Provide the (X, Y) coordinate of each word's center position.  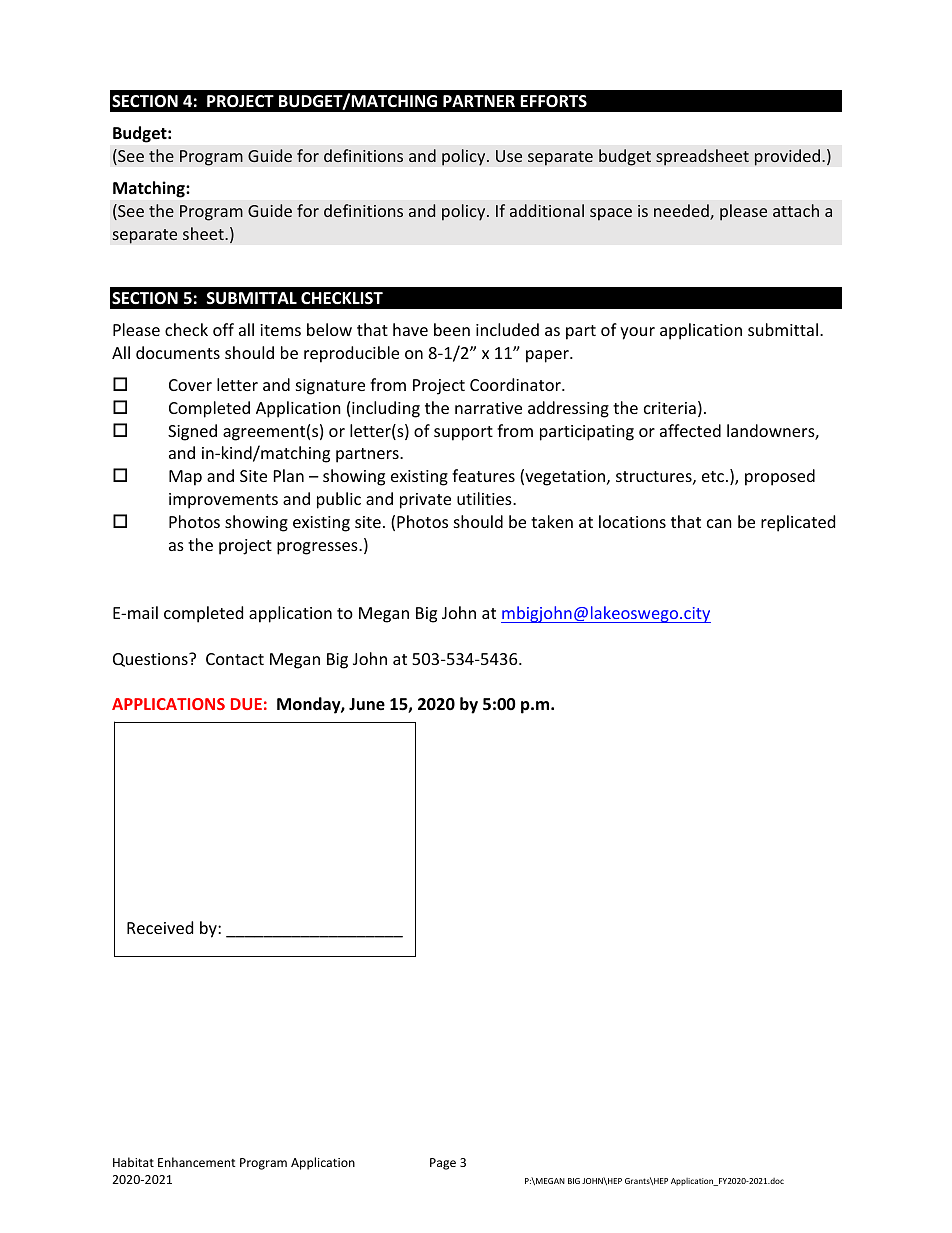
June (367, 704)
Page (443, 1164)
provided (789, 157)
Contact (235, 659)
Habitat (133, 1162)
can (719, 523)
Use (509, 156)
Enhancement (197, 1162)
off (223, 329)
